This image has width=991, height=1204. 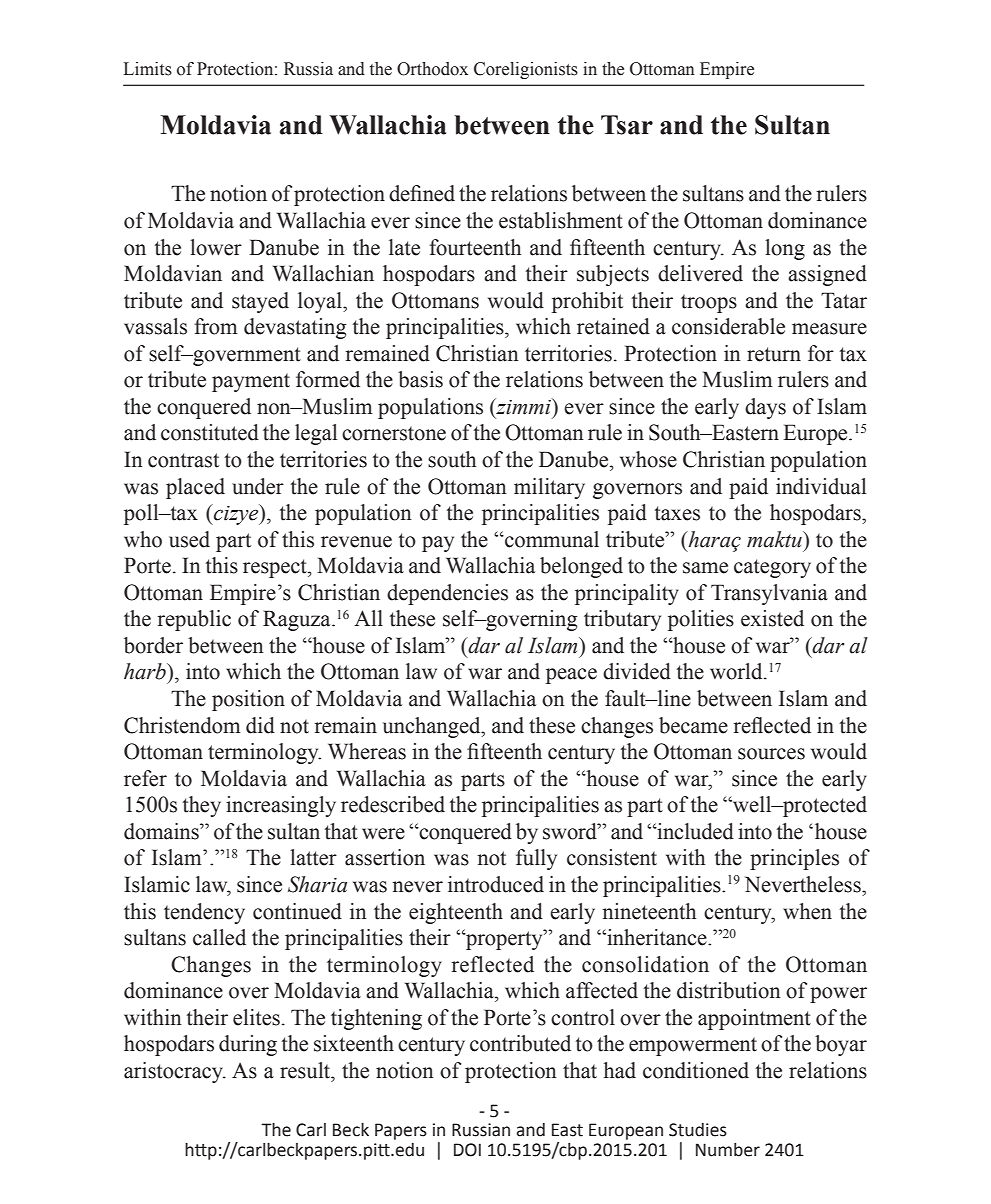 I want to click on when, so click(x=807, y=911).
